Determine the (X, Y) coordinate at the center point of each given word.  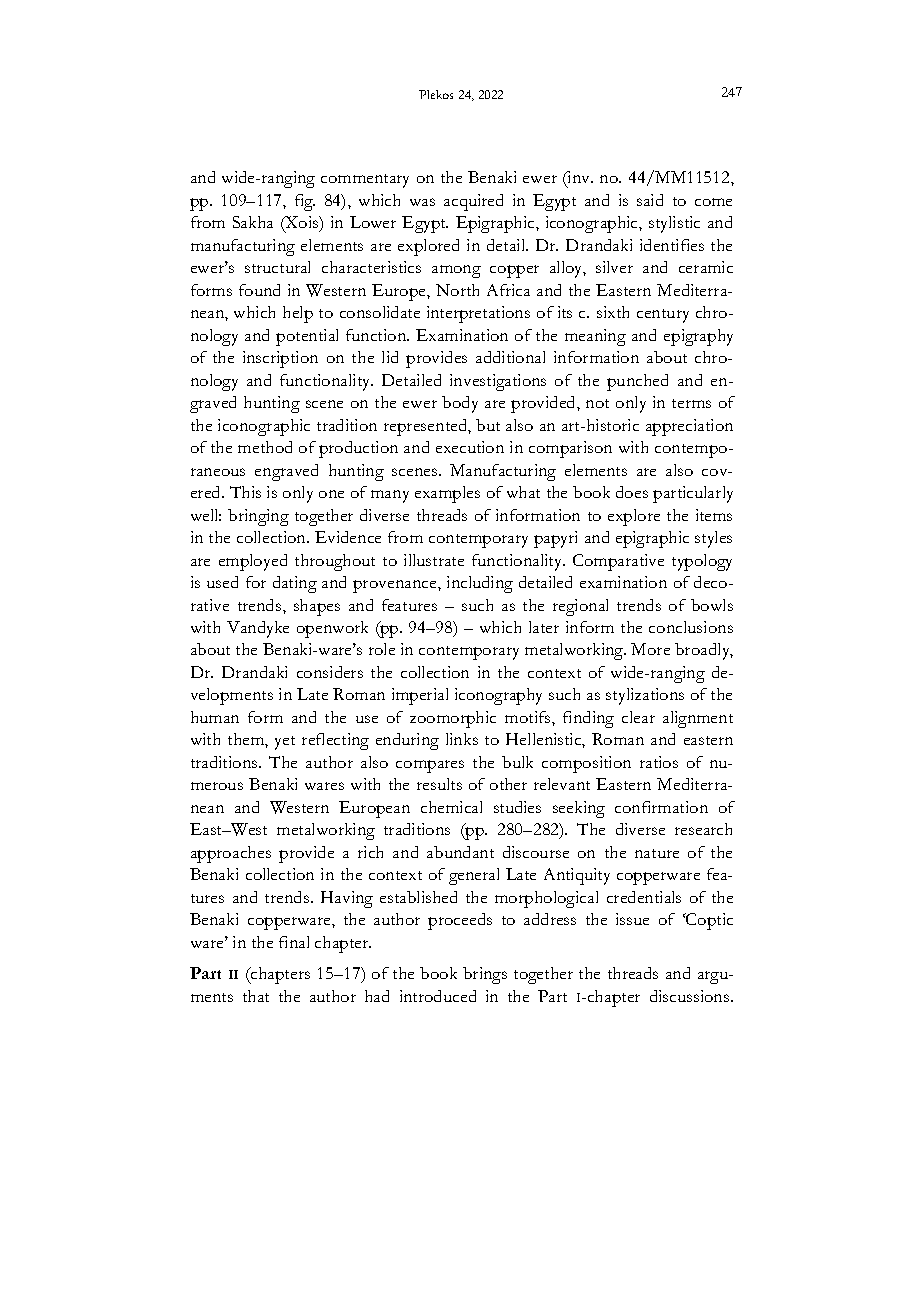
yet (285, 743)
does (632, 492)
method (265, 447)
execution (470, 447)
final (294, 942)
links (462, 739)
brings (485, 975)
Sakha (253, 222)
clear (638, 717)
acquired (473, 202)
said (650, 200)
